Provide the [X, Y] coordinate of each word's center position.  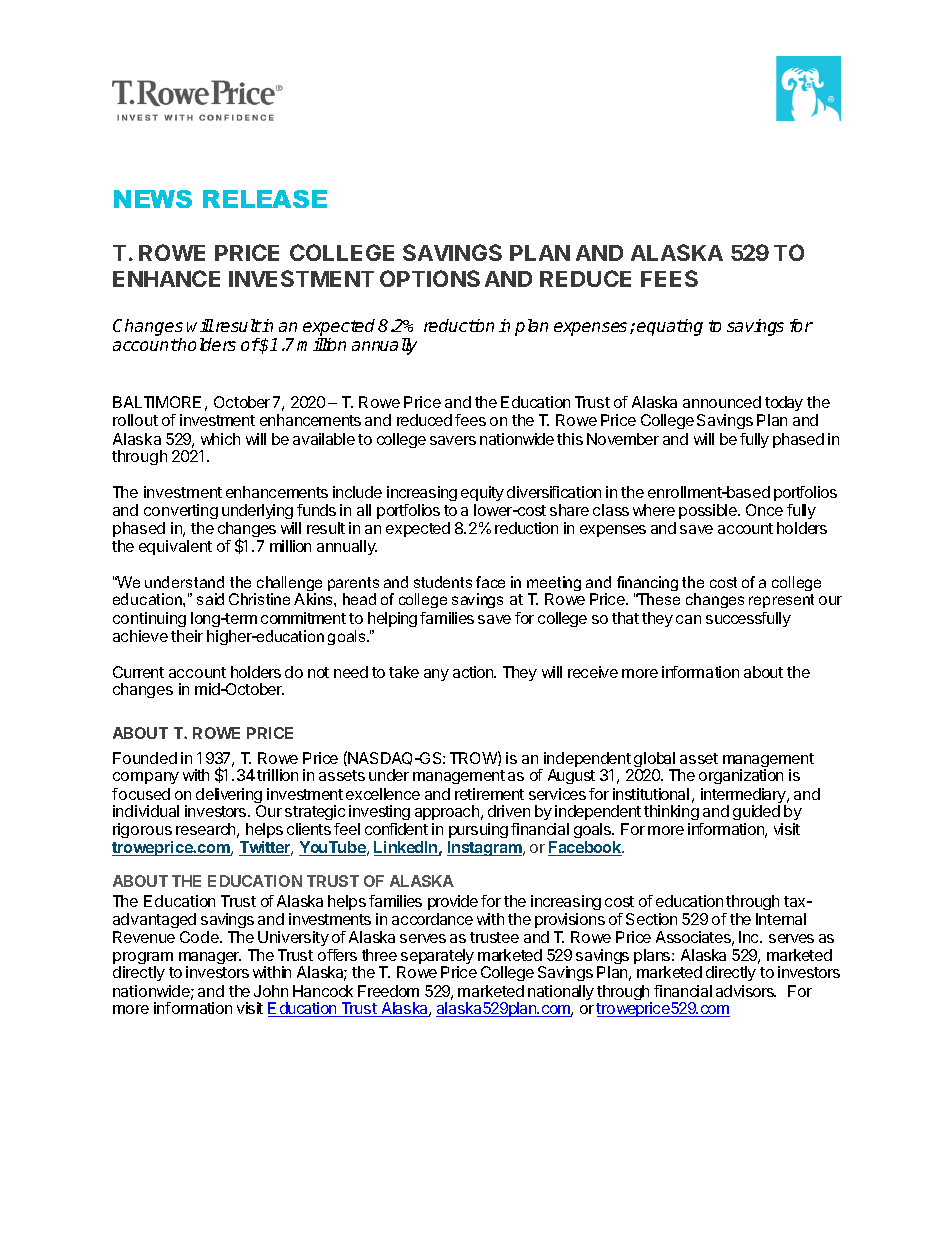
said [210, 599]
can [688, 619]
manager [210, 959]
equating [670, 327]
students [443, 582]
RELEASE [265, 199]
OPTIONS [430, 278]
